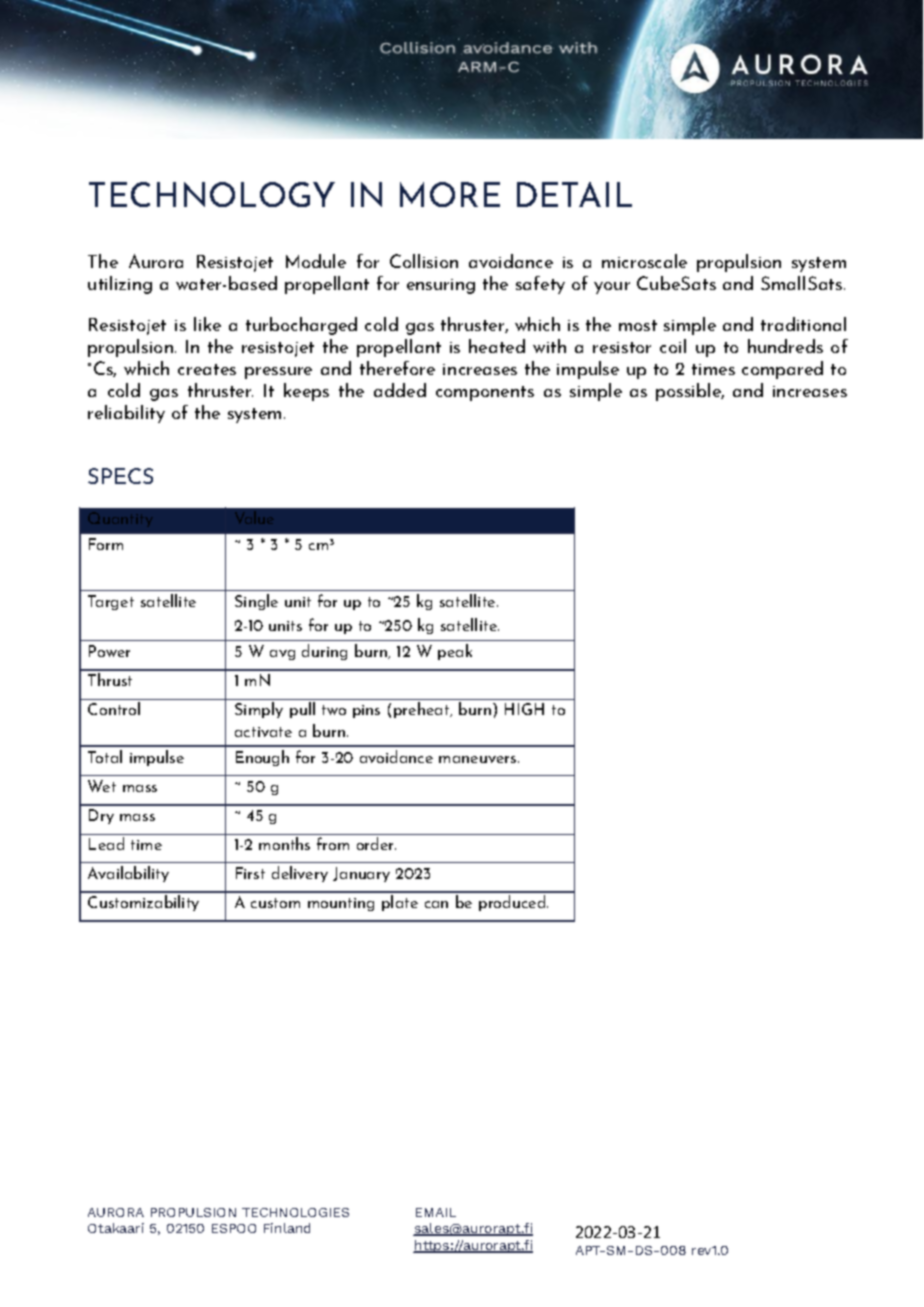 This document has height=1307, width=924. I want to click on can, so click(436, 904).
